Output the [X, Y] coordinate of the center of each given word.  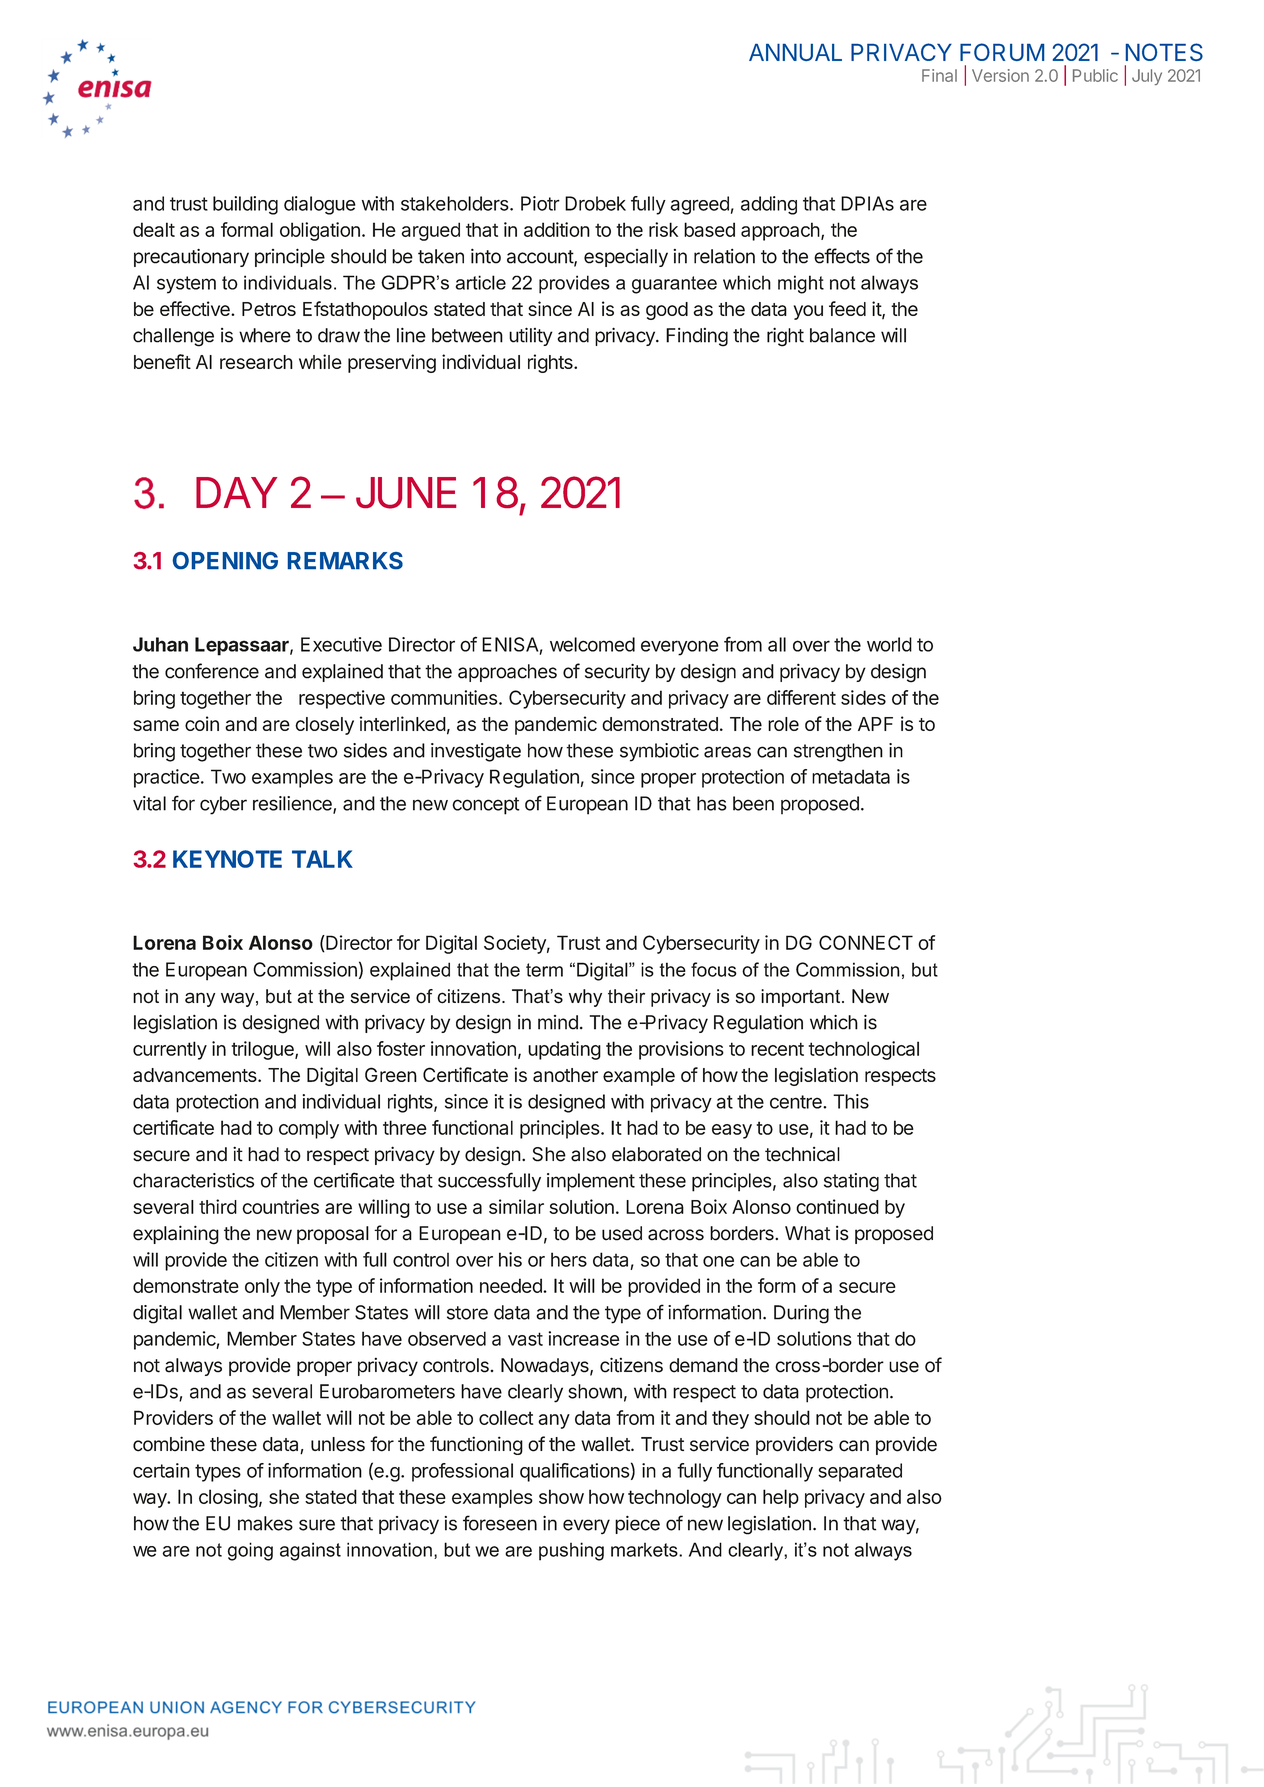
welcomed [592, 644]
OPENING [225, 560]
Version [1000, 75]
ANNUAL [795, 52]
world [889, 644]
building [245, 205]
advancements [196, 1075]
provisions [681, 1050]
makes [265, 1523]
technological [864, 1050]
